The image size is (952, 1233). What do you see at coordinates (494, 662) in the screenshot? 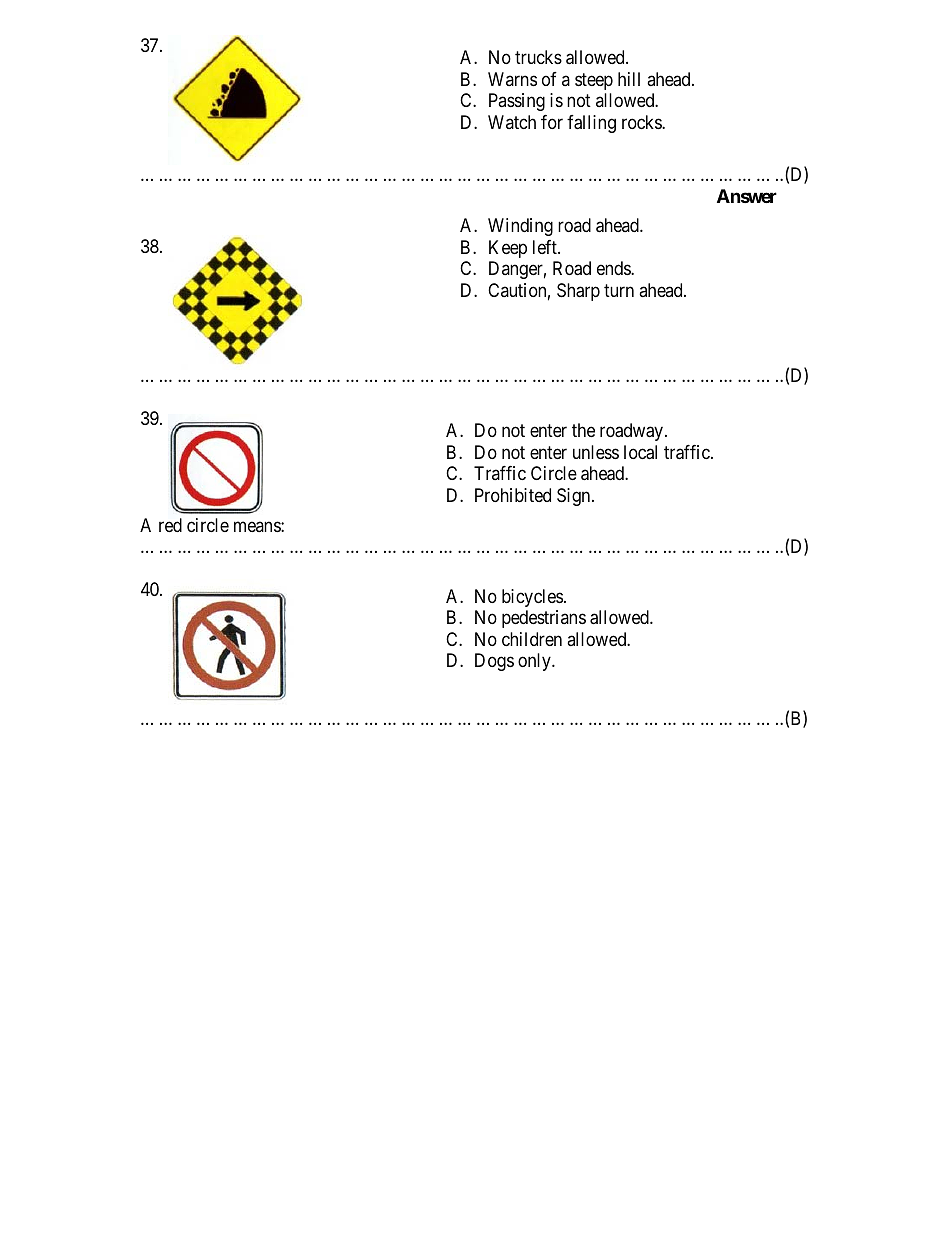
I see `Dogs` at bounding box center [494, 662].
